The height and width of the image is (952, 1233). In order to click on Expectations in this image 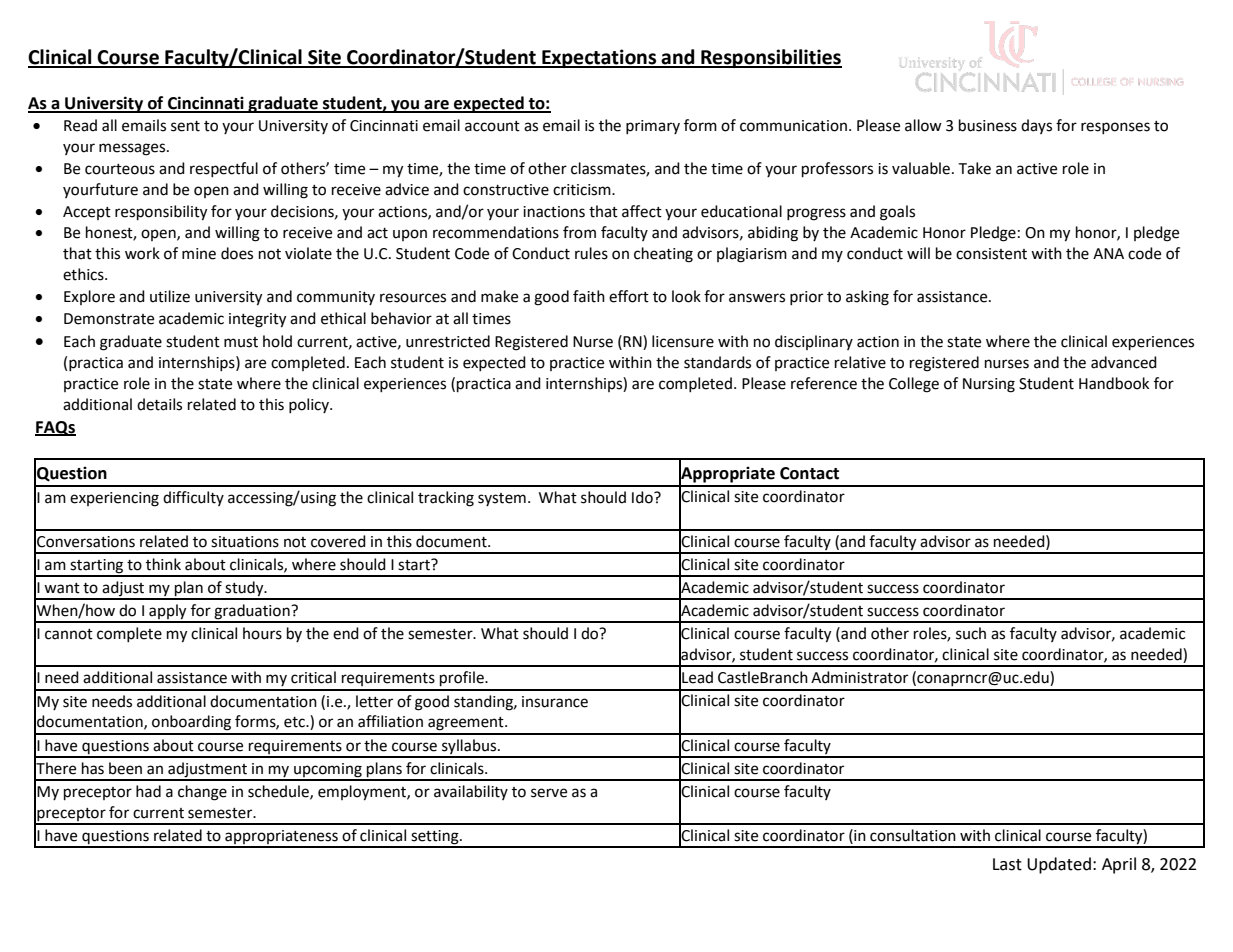, I will do `click(599, 58)`.
